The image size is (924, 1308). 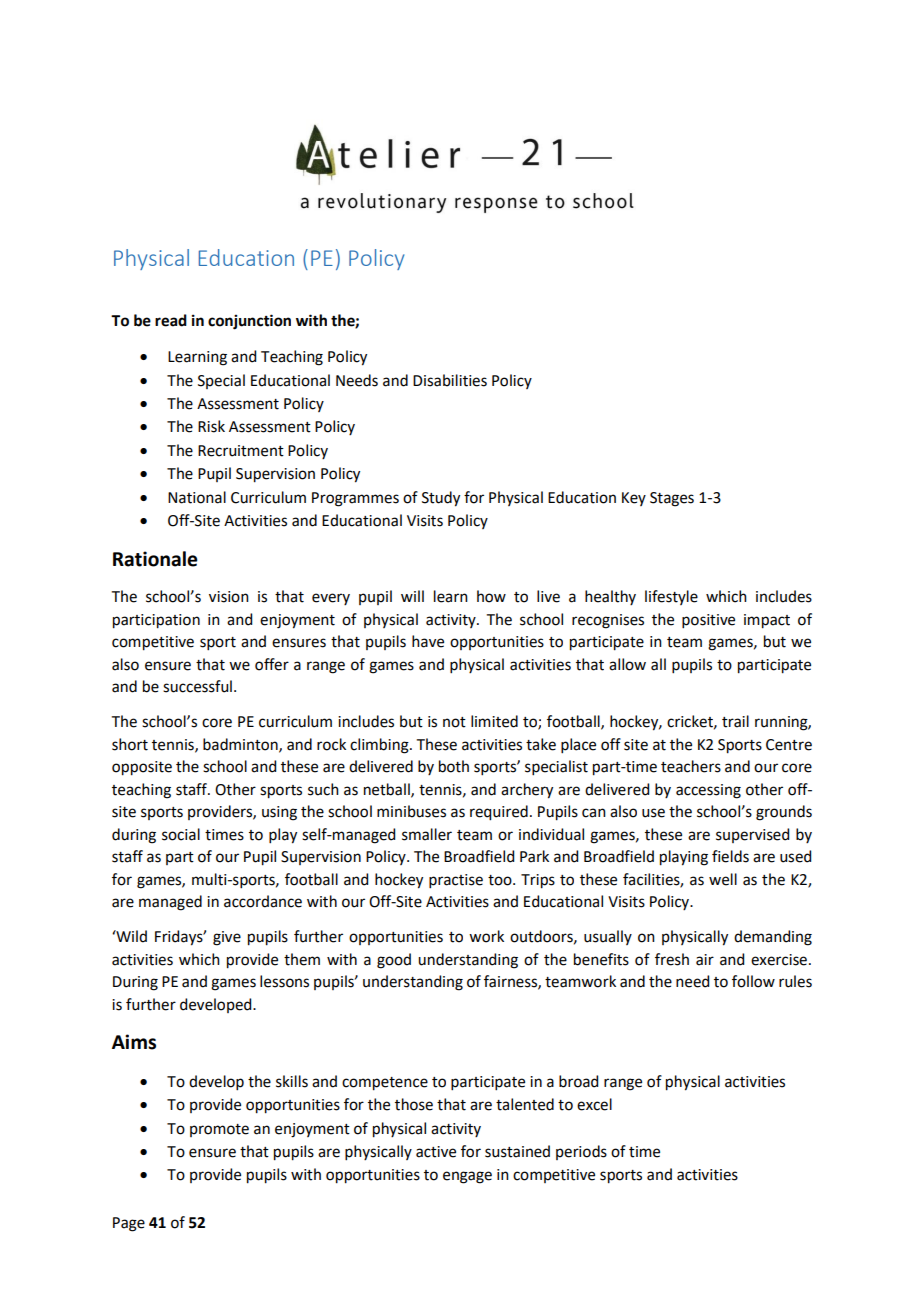 What do you see at coordinates (171, 320) in the document?
I see `read` at bounding box center [171, 320].
